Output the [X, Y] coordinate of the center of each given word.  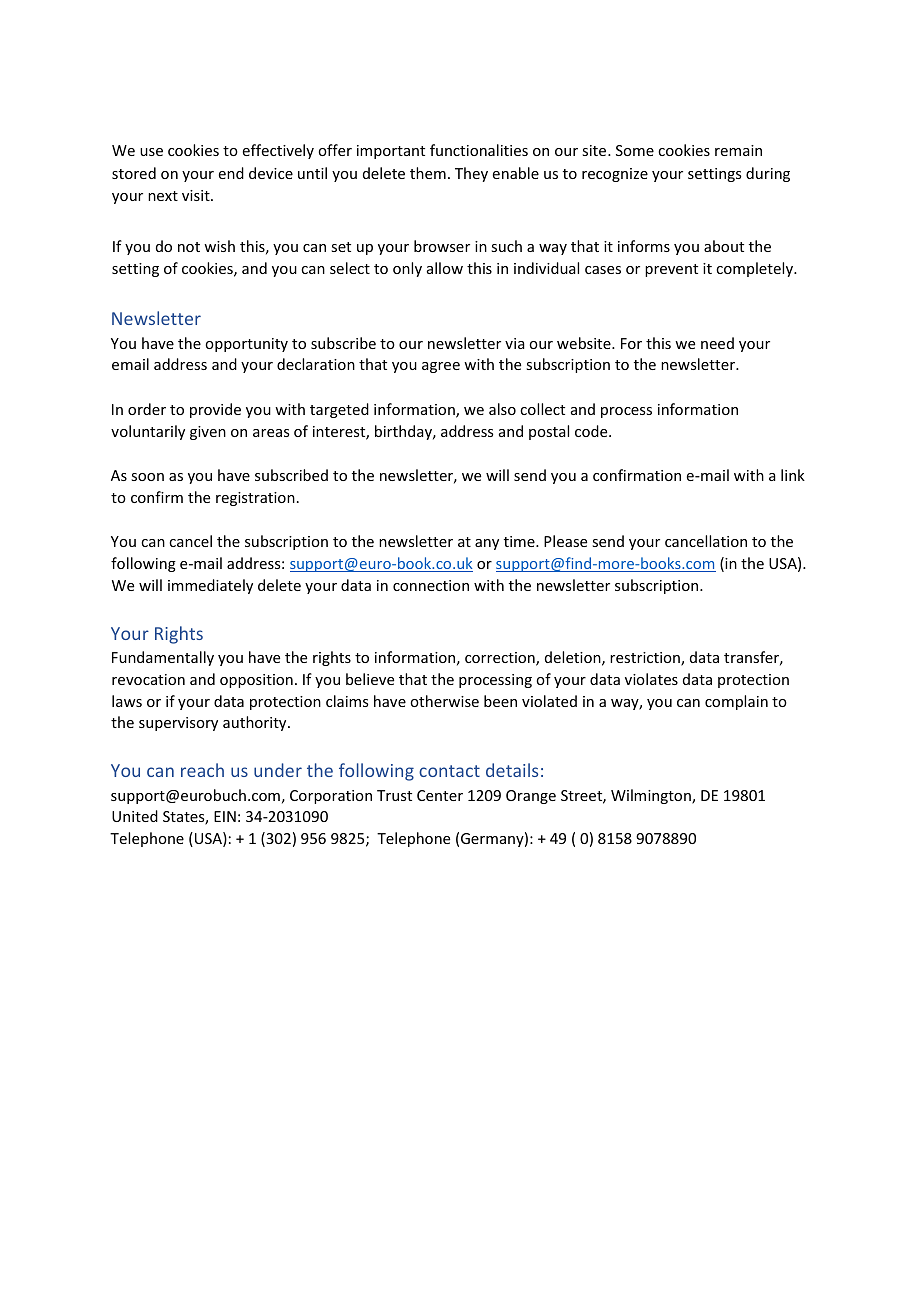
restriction [646, 659]
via [515, 343]
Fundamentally [163, 658]
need [717, 343]
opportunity [246, 345]
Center [440, 795]
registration [255, 499]
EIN [225, 816]
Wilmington [652, 796]
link [793, 475]
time [520, 541]
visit [197, 195]
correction [501, 659]
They [471, 174]
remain [738, 150]
